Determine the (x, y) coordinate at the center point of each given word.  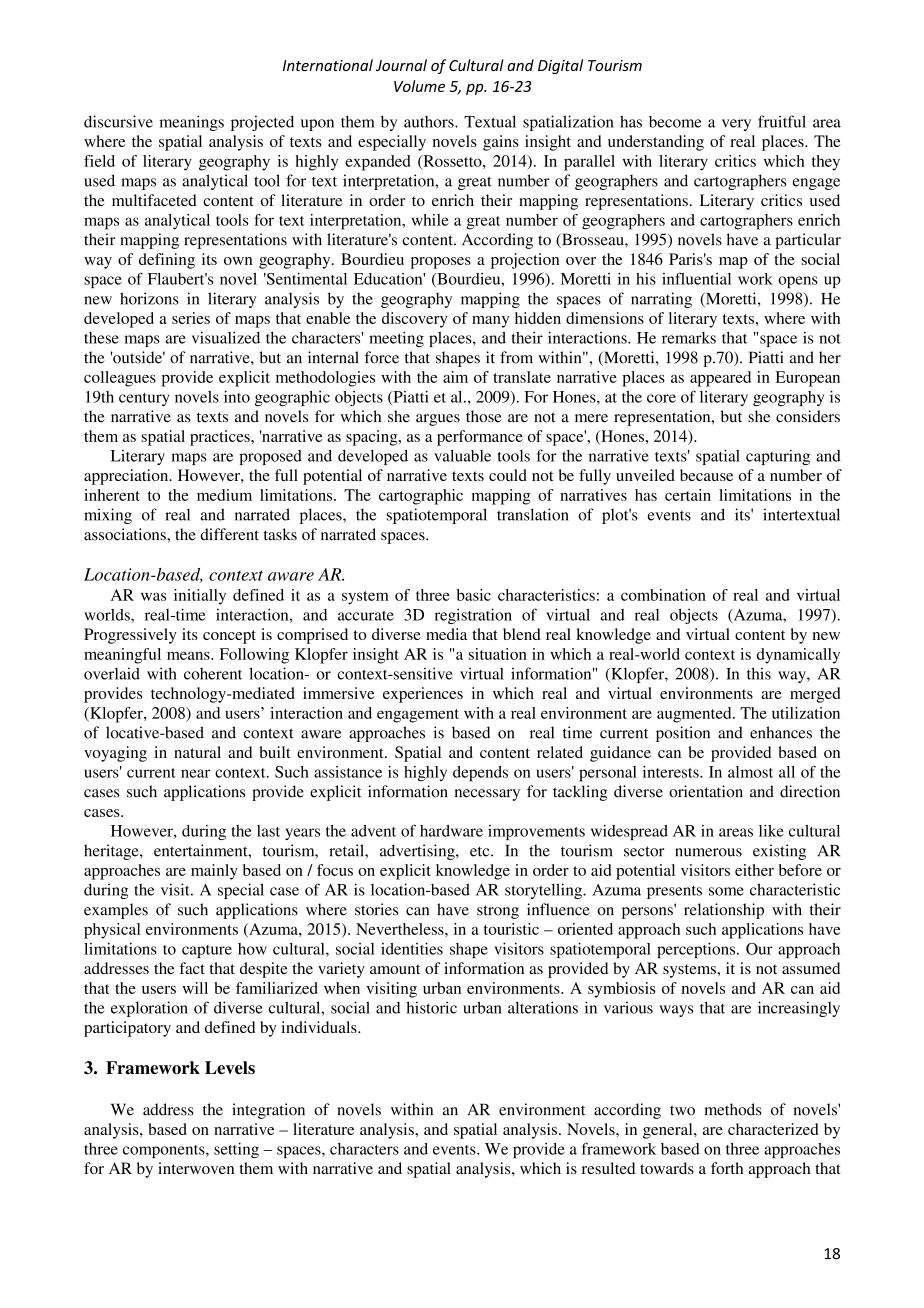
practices (221, 438)
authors (430, 122)
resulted (608, 1168)
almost (750, 772)
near (195, 773)
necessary (487, 795)
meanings (192, 123)
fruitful (782, 121)
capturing (778, 457)
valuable (462, 455)
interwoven (196, 1168)
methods (733, 1109)
